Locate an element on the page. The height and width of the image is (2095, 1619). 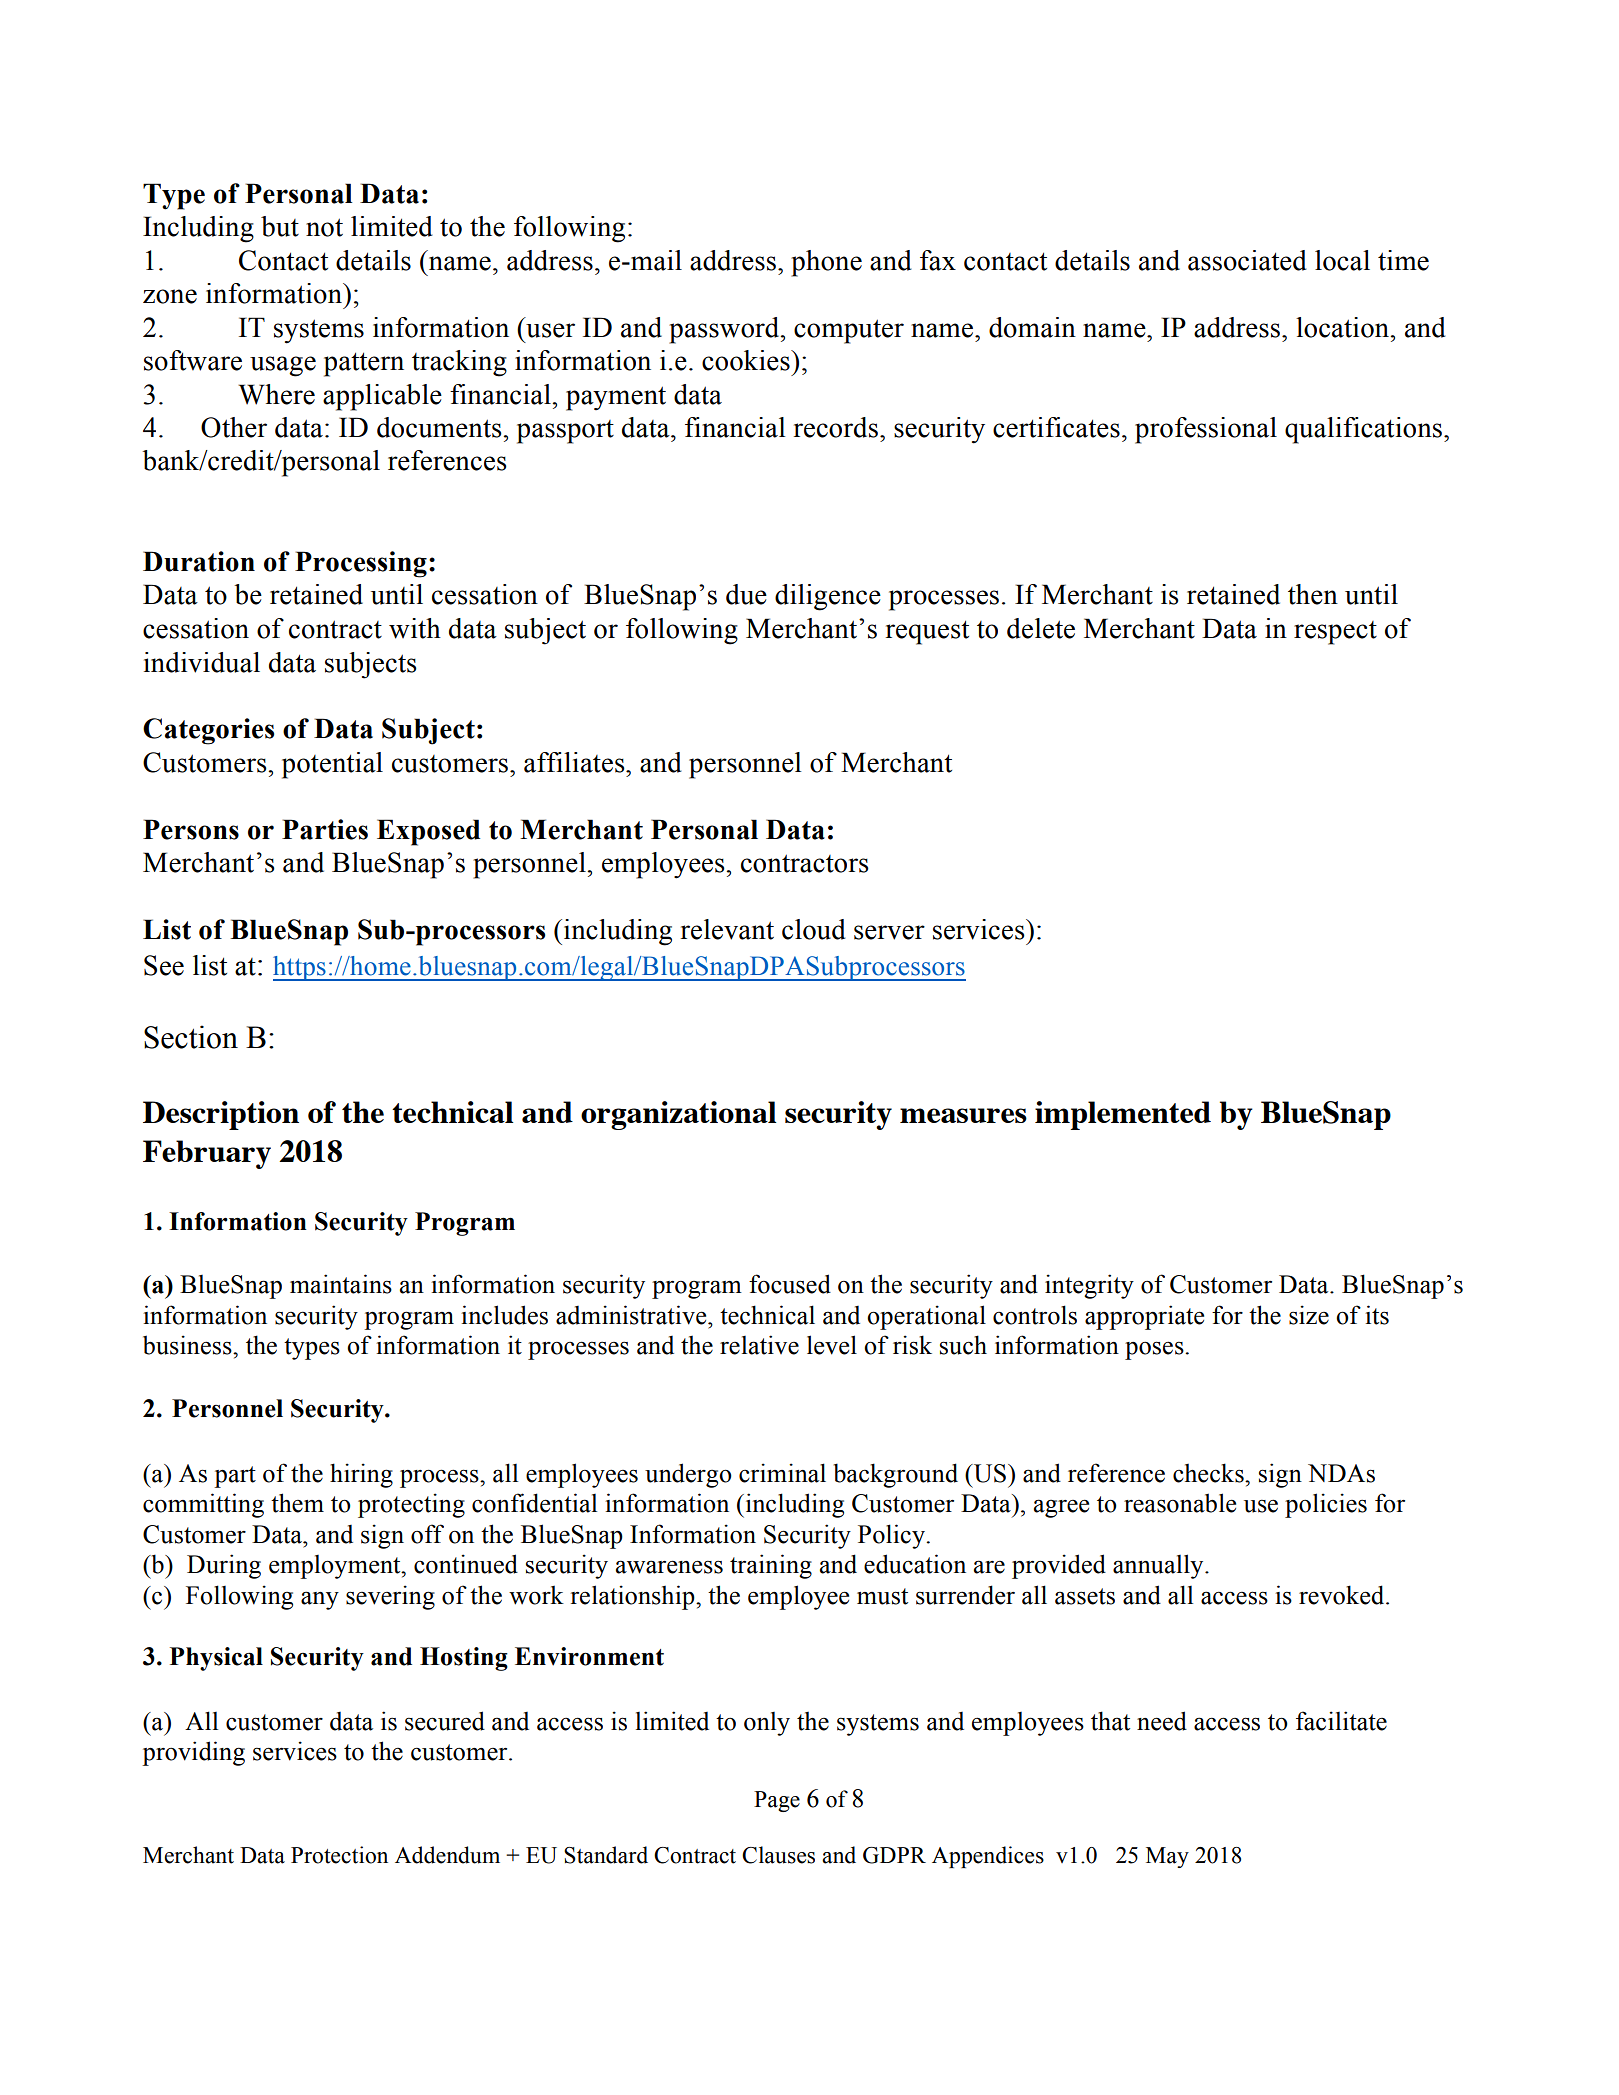
May is located at coordinates (1167, 1857).
